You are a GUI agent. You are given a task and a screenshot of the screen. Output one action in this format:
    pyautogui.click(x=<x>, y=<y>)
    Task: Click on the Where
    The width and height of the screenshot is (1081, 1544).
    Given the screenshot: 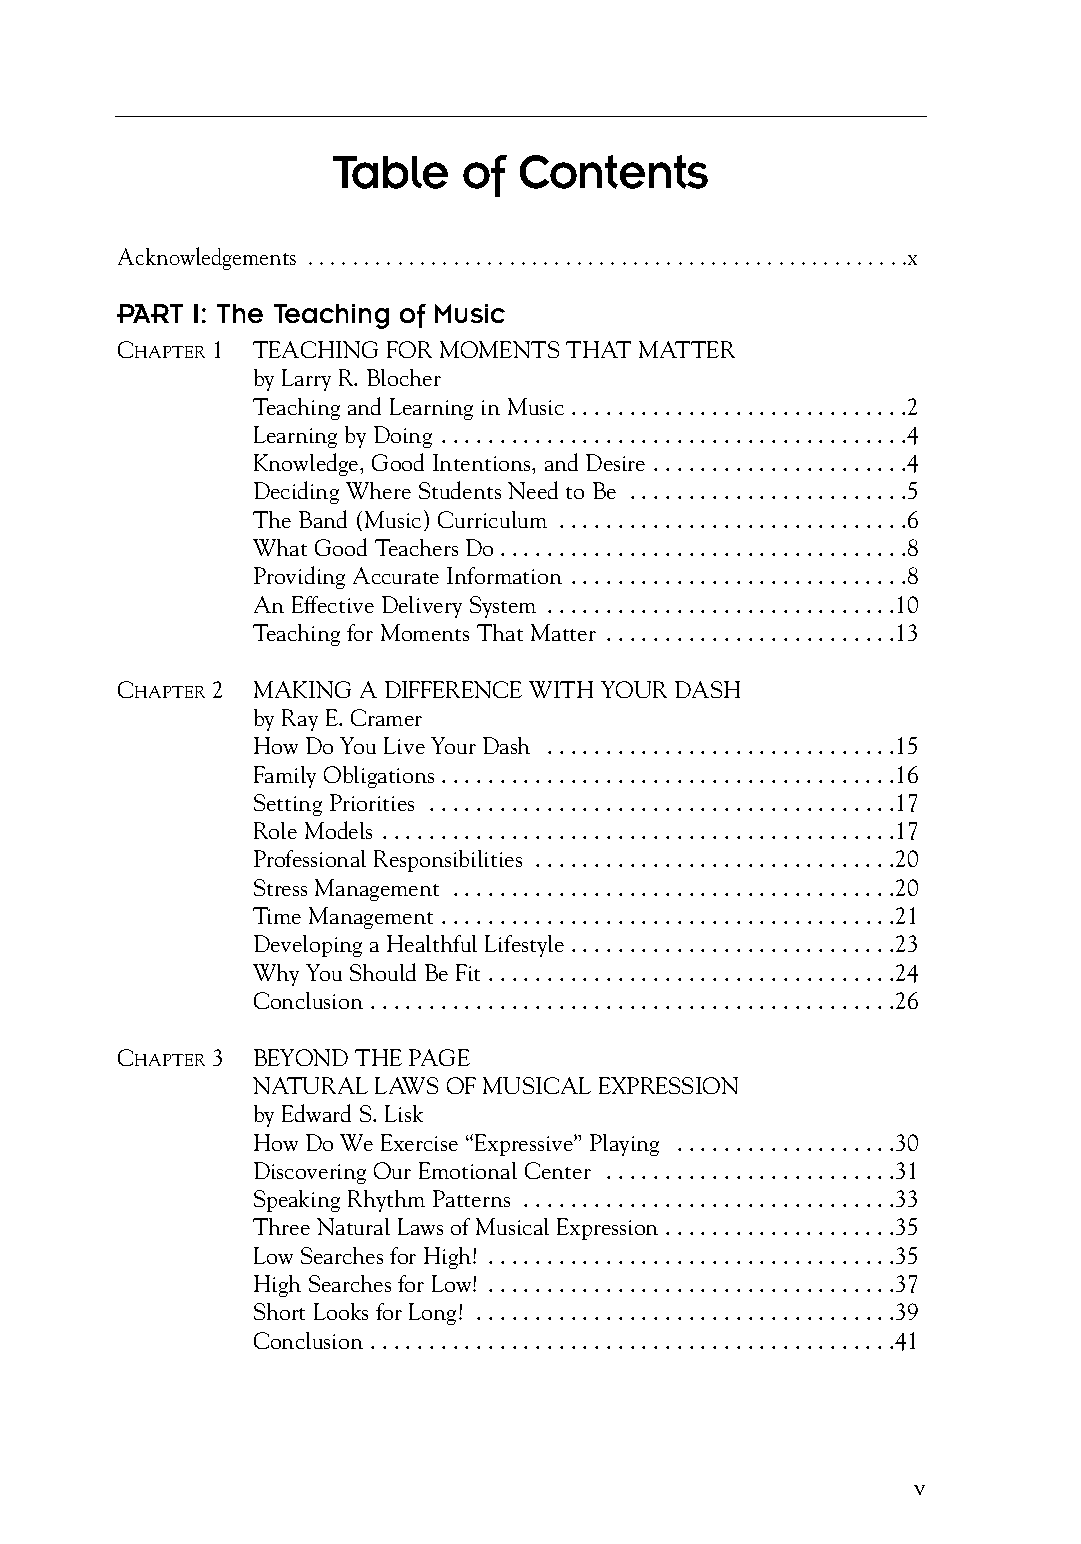 What is the action you would take?
    pyautogui.click(x=378, y=490)
